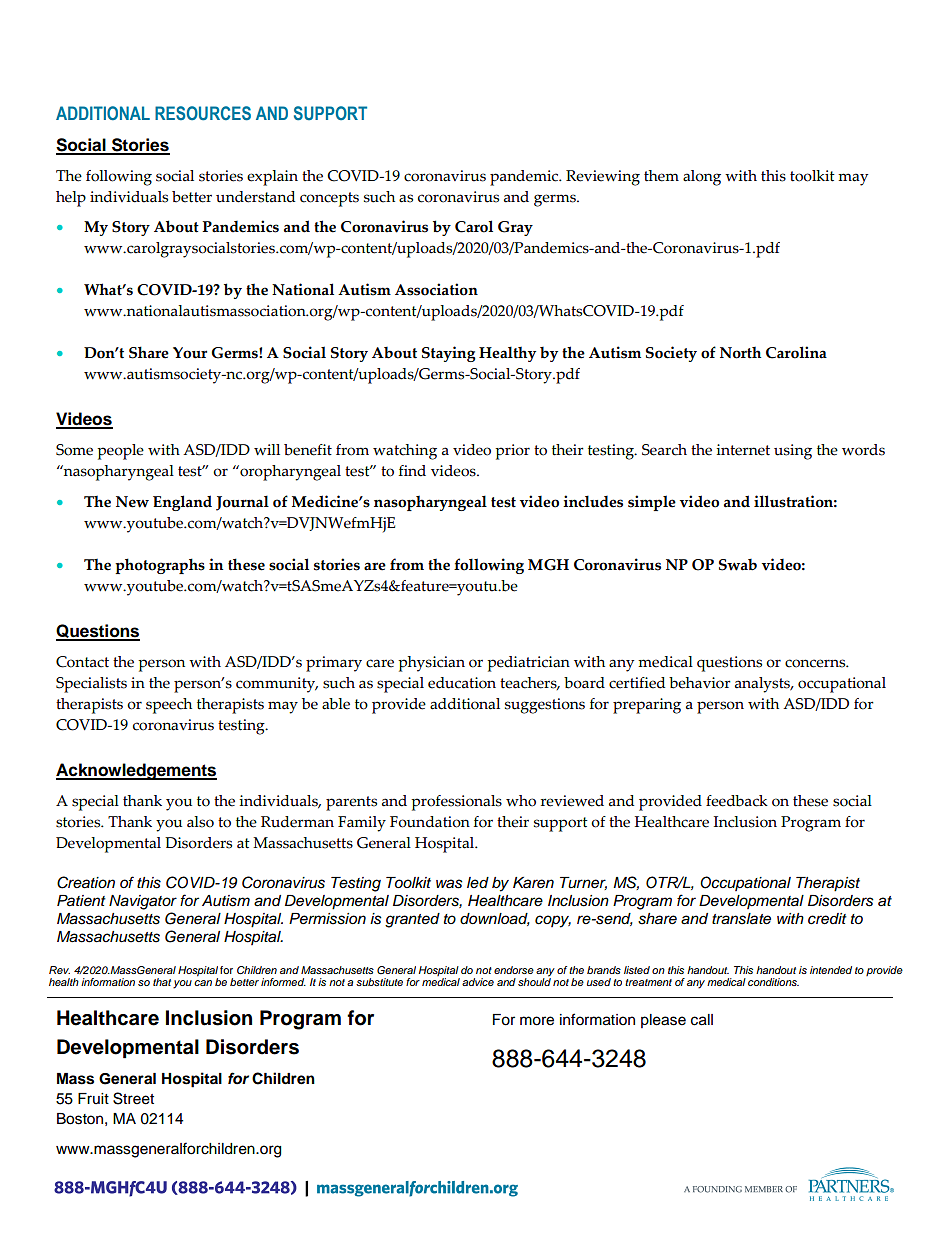  Describe the element at coordinates (738, 565) in the document. I see `Swab` at that location.
